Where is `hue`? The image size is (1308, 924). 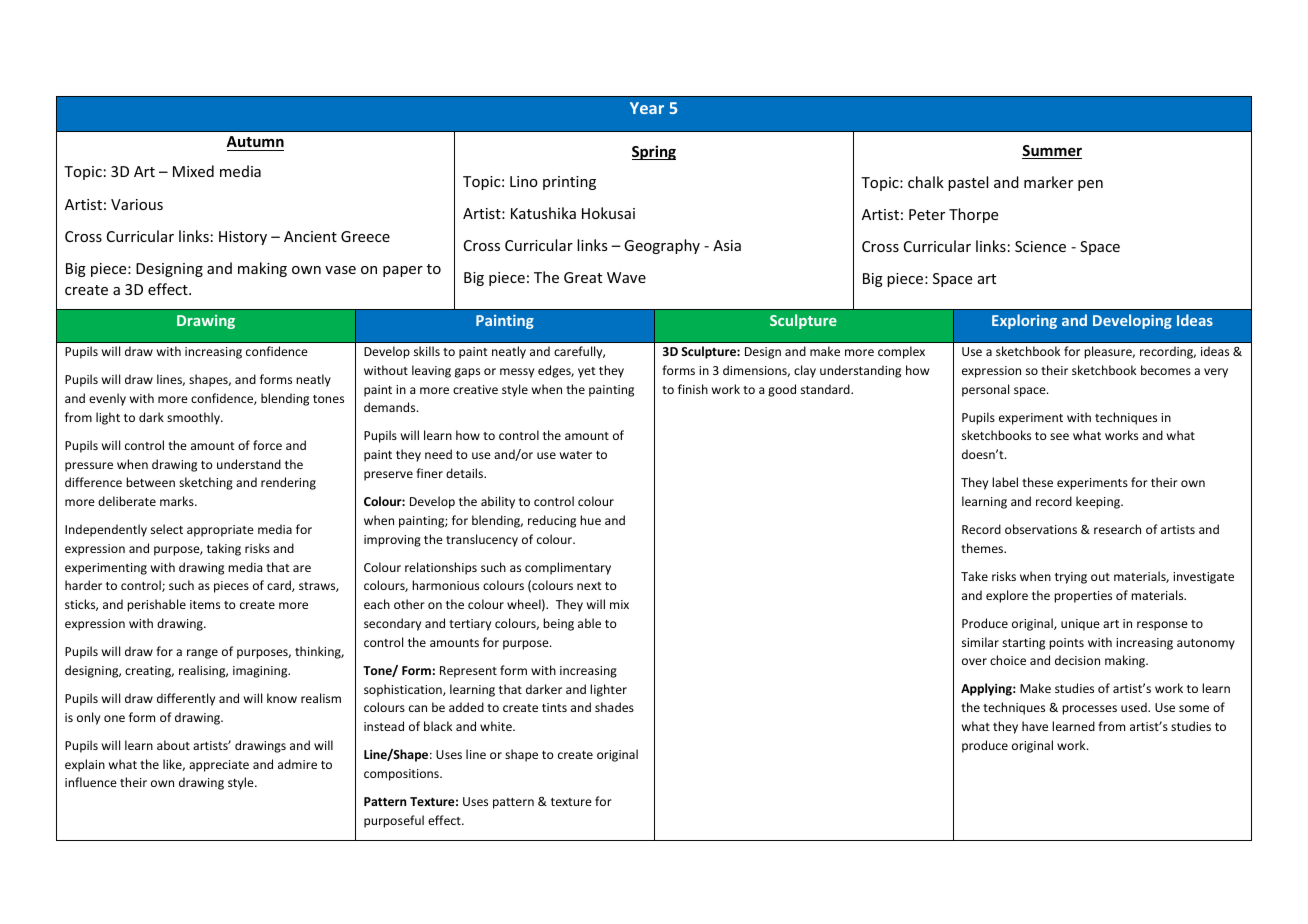
hue is located at coordinates (590, 520).
